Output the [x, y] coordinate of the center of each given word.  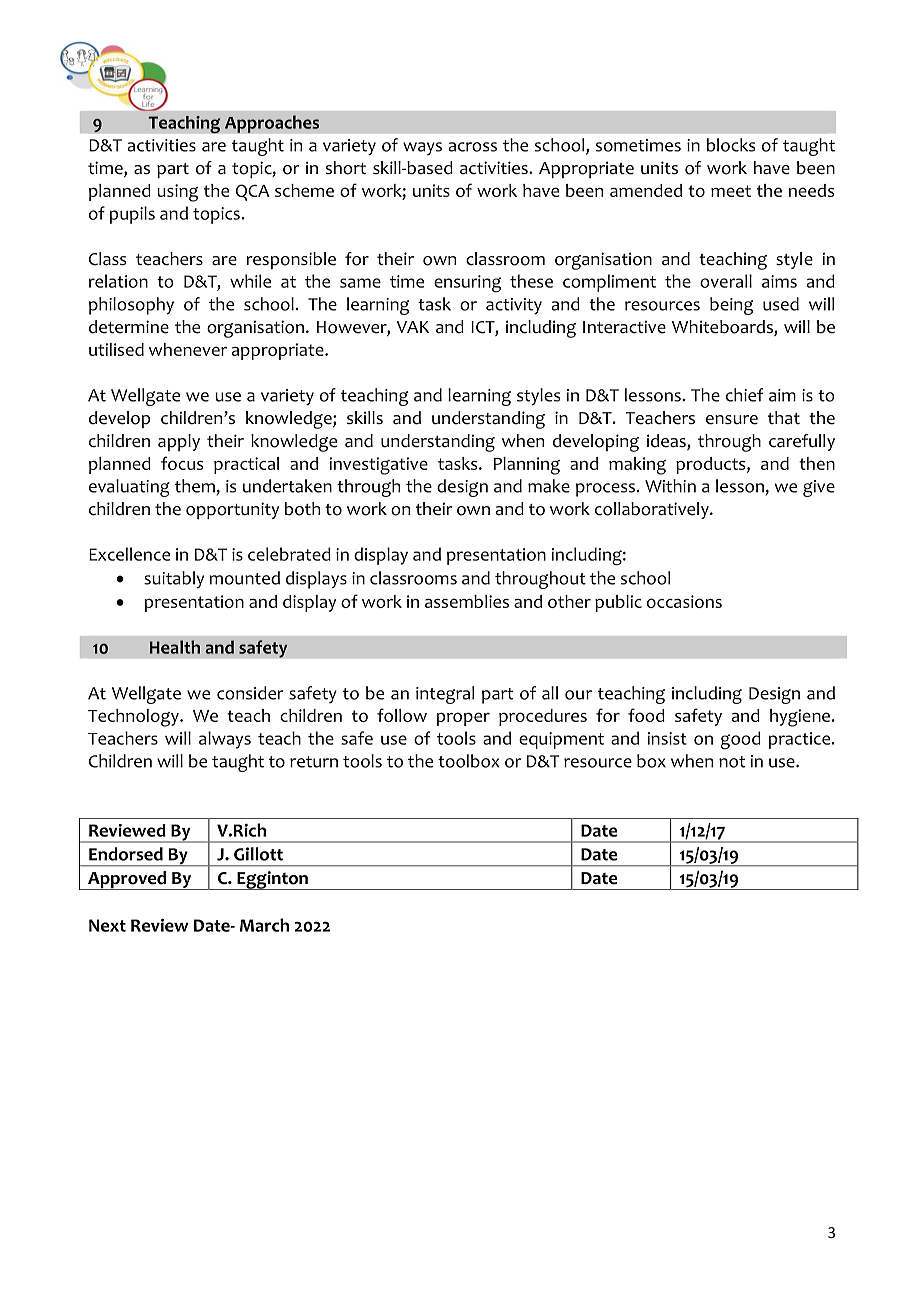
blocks [731, 145]
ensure [732, 420]
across [473, 147]
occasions [684, 601]
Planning [527, 466]
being [731, 306]
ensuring [467, 283]
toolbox [469, 761]
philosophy [131, 306]
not [732, 762]
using [177, 193]
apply [179, 442]
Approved [127, 880]
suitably [174, 580]
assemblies [467, 601]
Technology [134, 718]
